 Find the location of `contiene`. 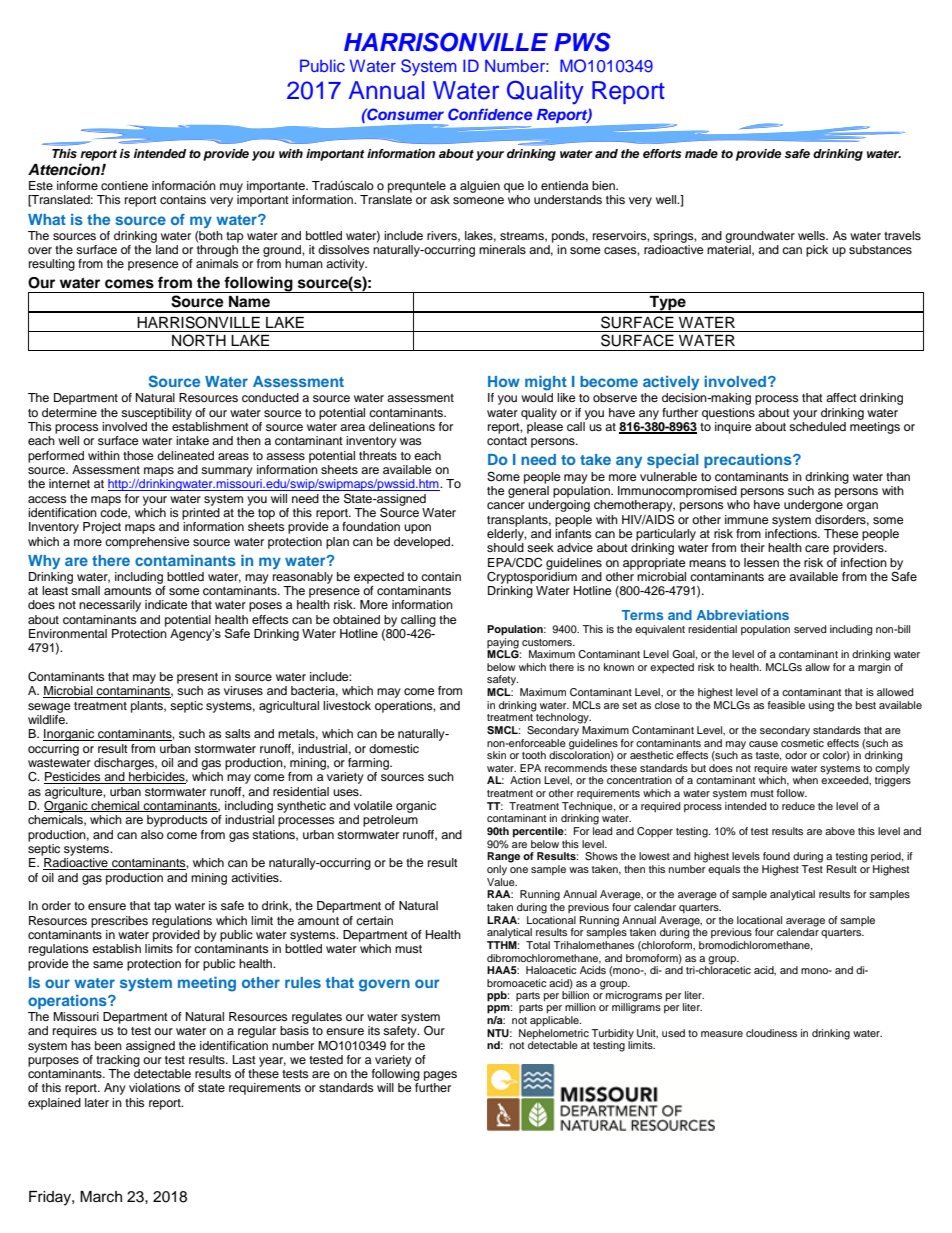

contiene is located at coordinates (124, 185).
